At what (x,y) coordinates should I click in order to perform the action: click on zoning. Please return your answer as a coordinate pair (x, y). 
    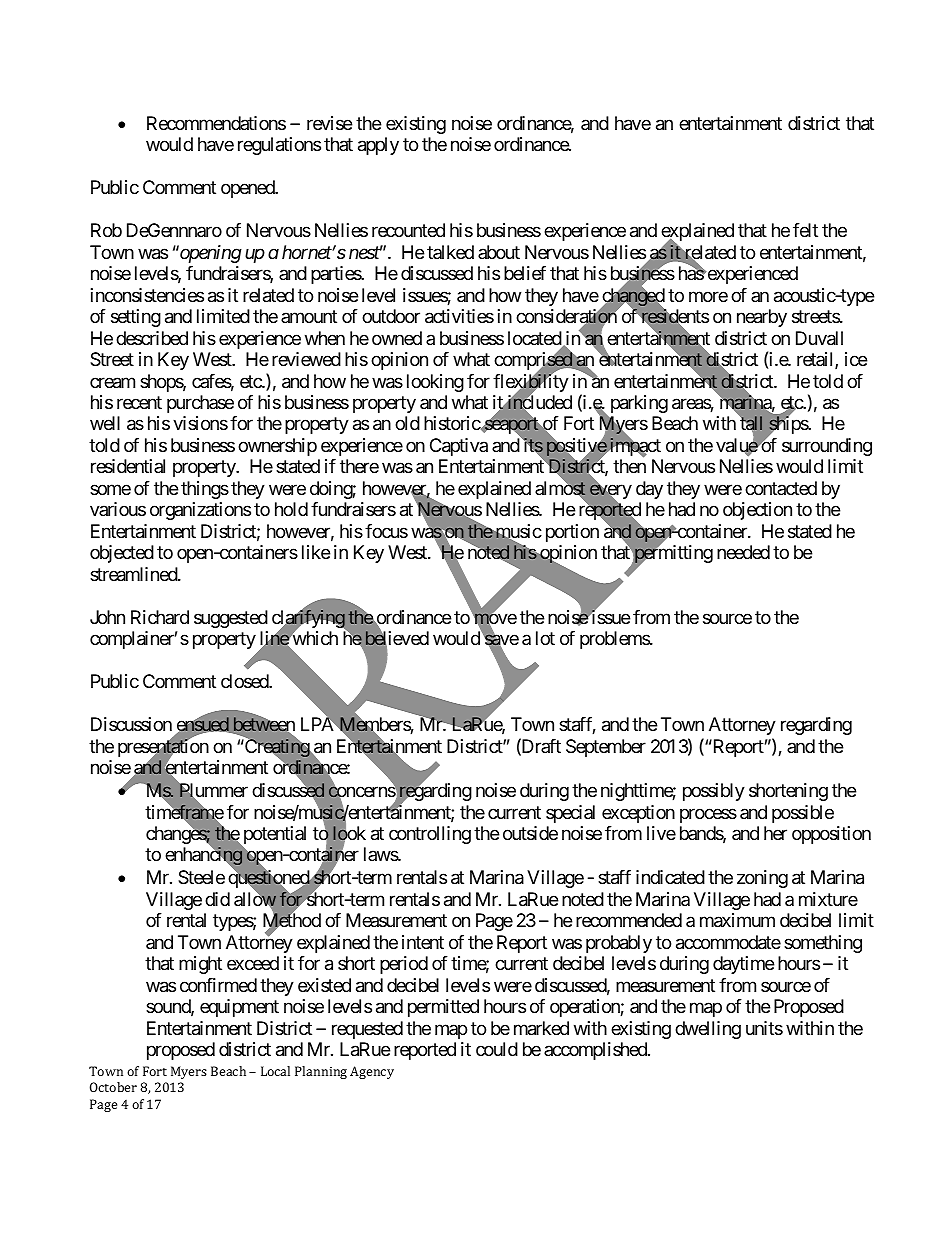
    Looking at the image, I should click on (762, 879).
